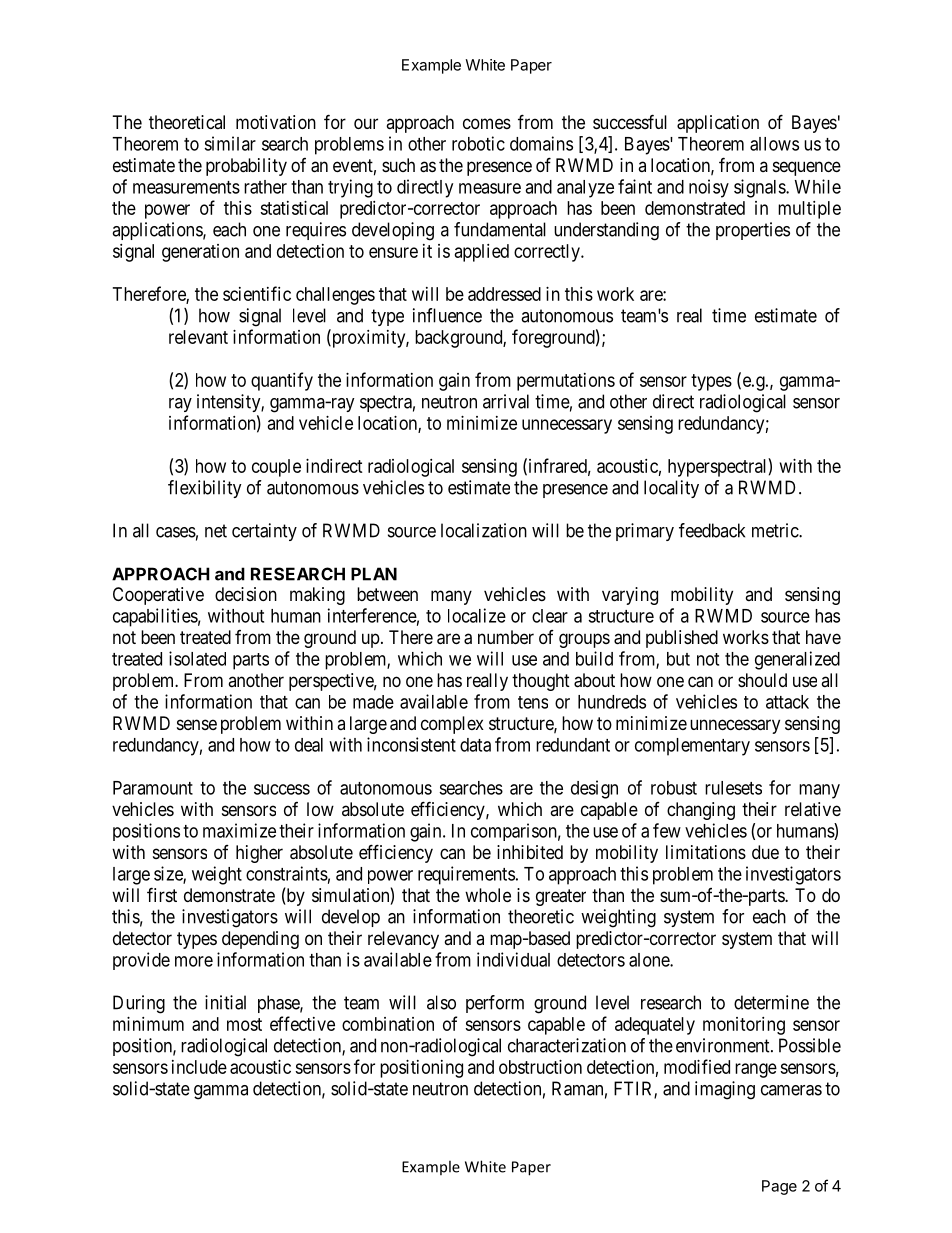 This page has height=1233, width=952. I want to click on changing, so click(701, 811).
